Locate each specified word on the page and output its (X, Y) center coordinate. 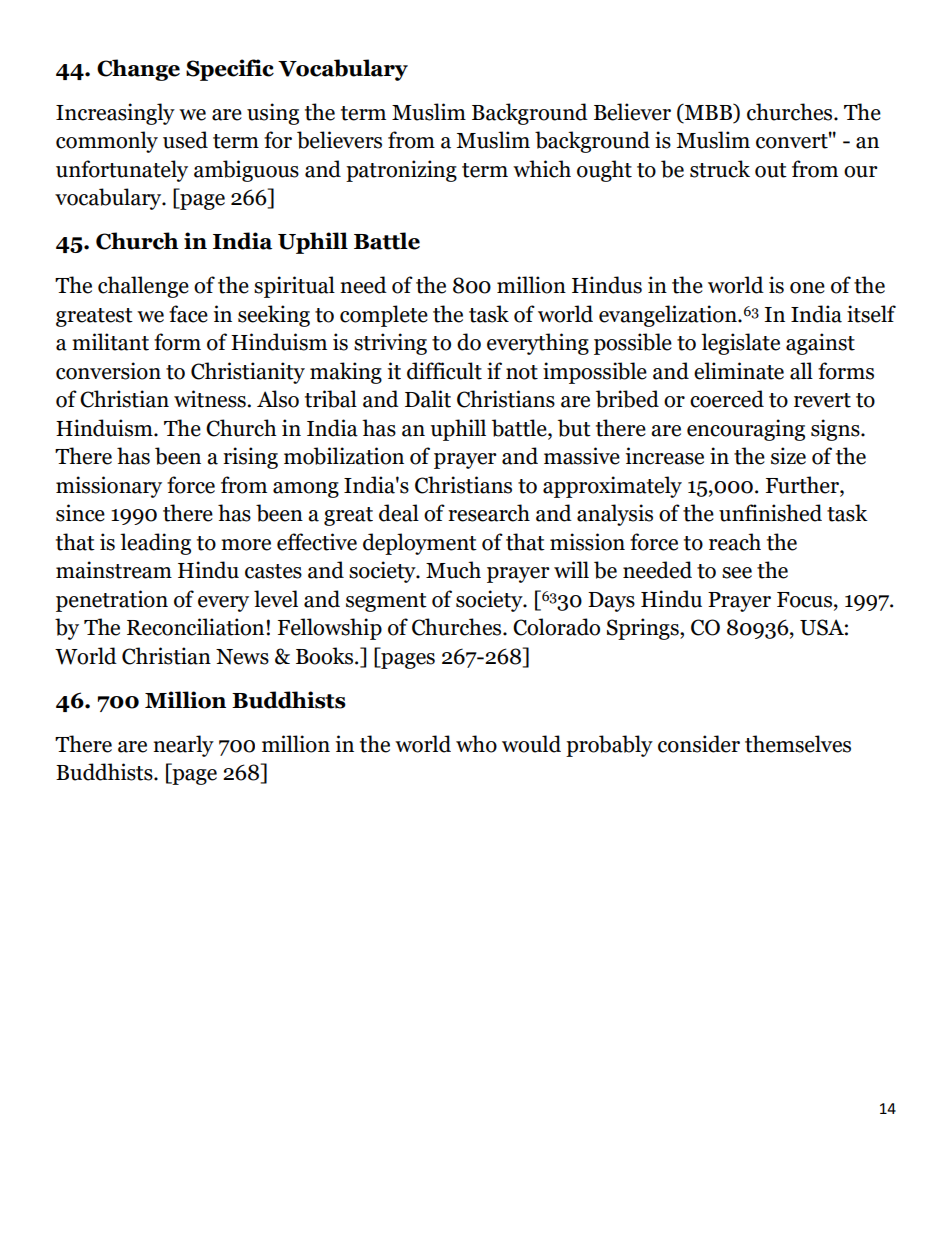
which (542, 169)
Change (138, 70)
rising (250, 458)
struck (720, 169)
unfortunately (122, 171)
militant (110, 342)
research (489, 513)
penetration (112, 601)
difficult (444, 371)
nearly (183, 746)
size (788, 456)
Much (453, 570)
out (771, 170)
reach (735, 542)
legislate (740, 344)
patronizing (401, 171)
